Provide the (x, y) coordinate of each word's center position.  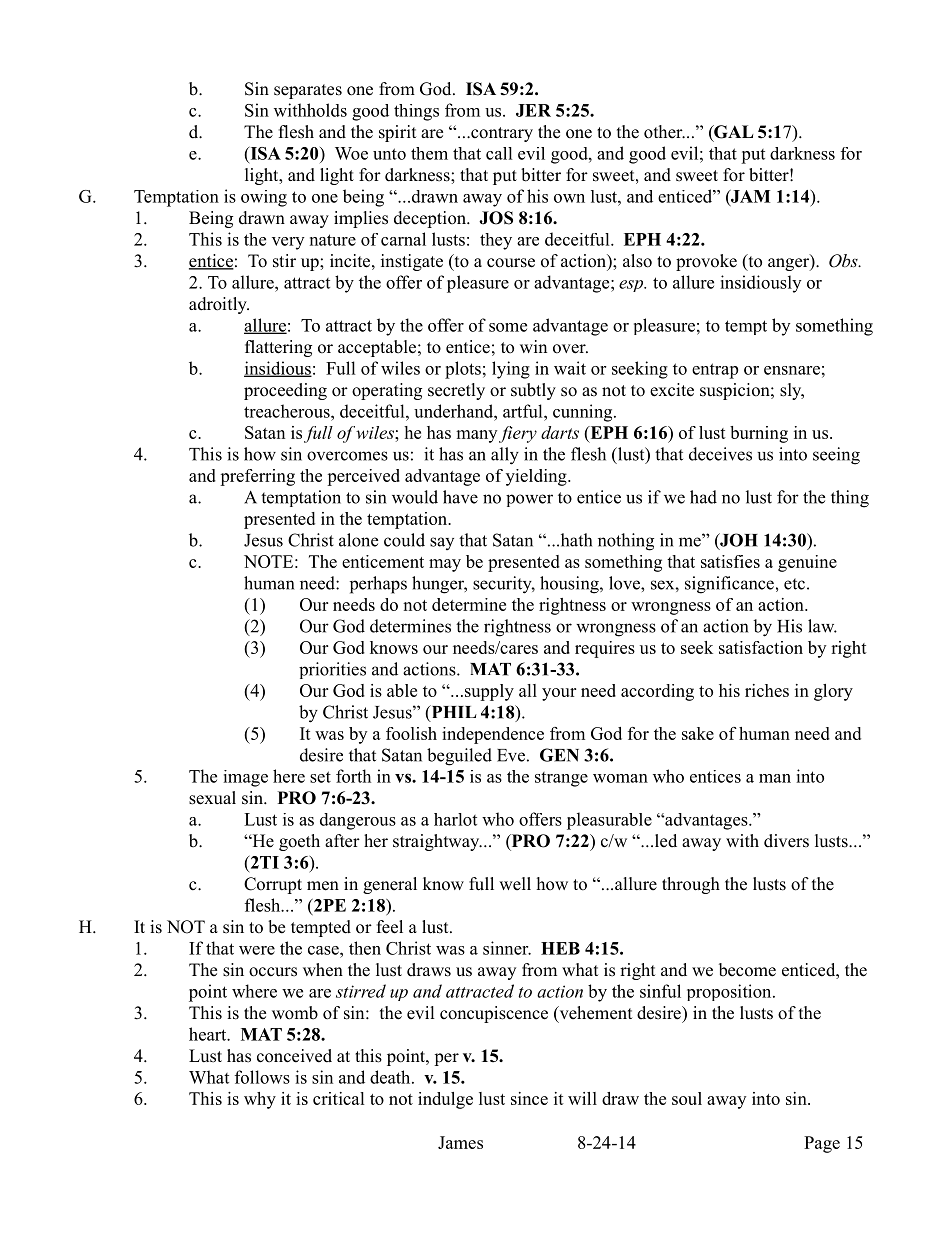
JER (533, 110)
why (260, 1100)
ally (505, 456)
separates (308, 91)
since (529, 1098)
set (320, 777)
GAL (733, 133)
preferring (257, 477)
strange (561, 779)
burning (759, 434)
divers (786, 841)
